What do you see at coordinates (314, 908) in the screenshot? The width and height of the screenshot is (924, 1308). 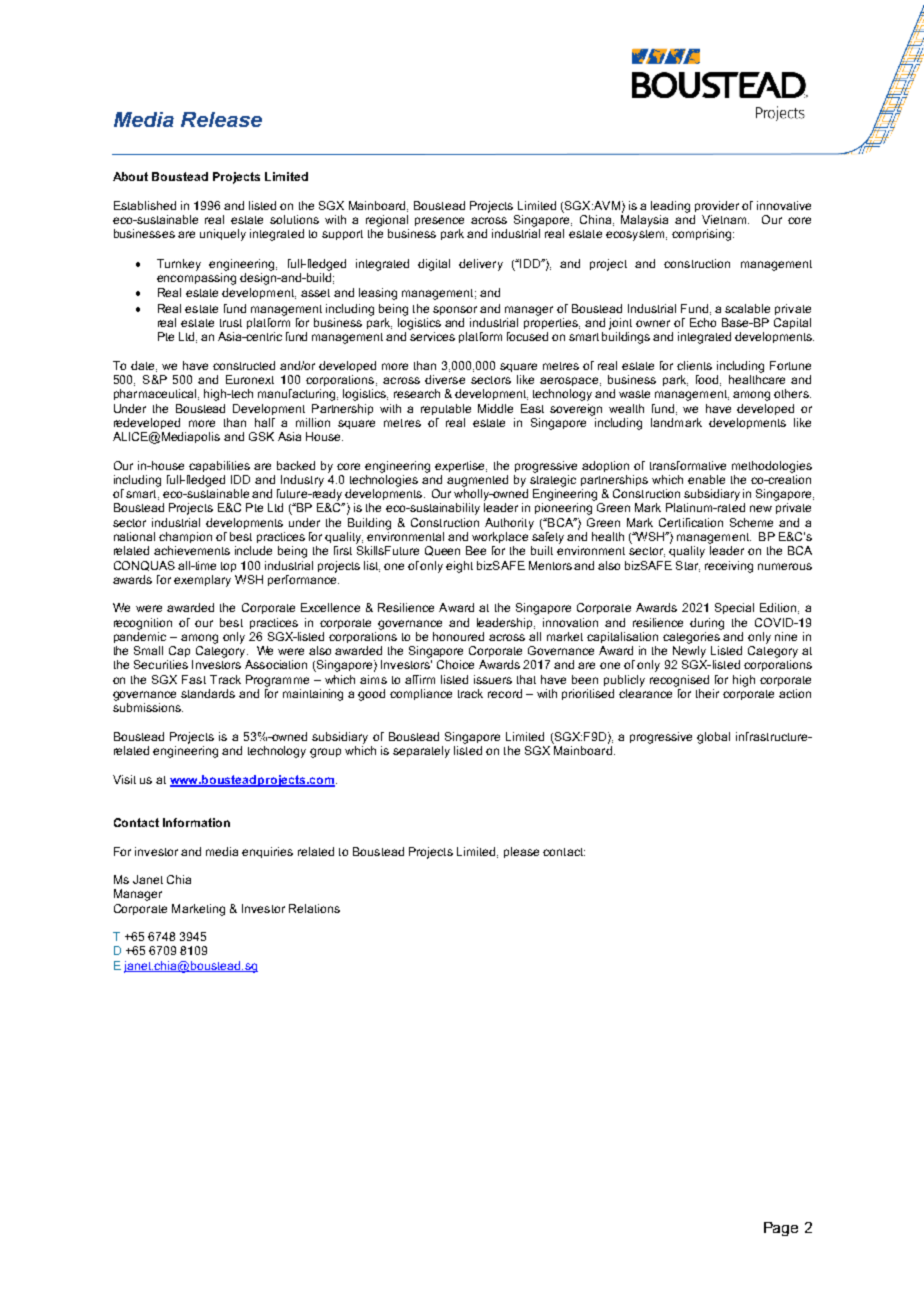 I see `Relations` at bounding box center [314, 908].
